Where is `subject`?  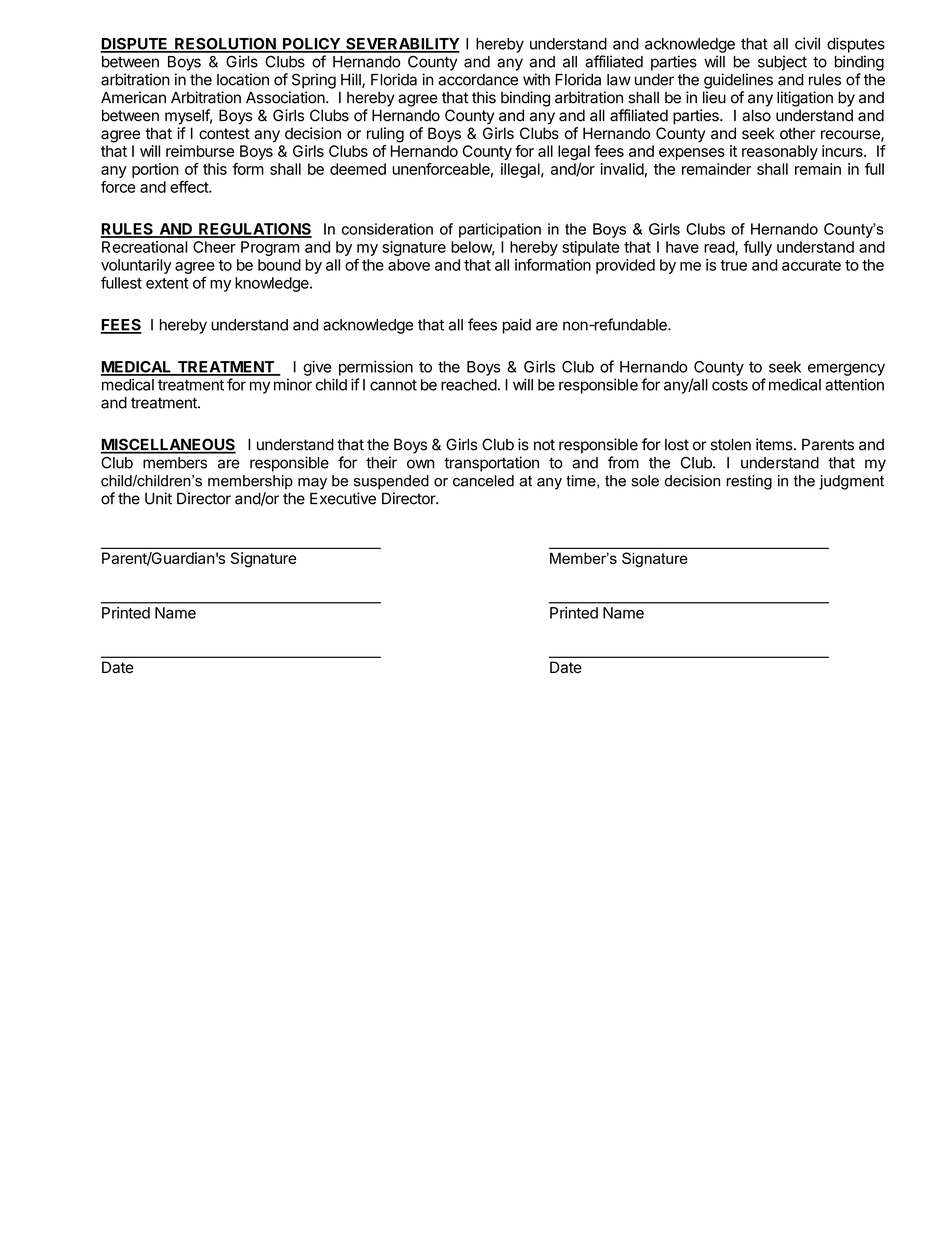
subject is located at coordinates (782, 63).
